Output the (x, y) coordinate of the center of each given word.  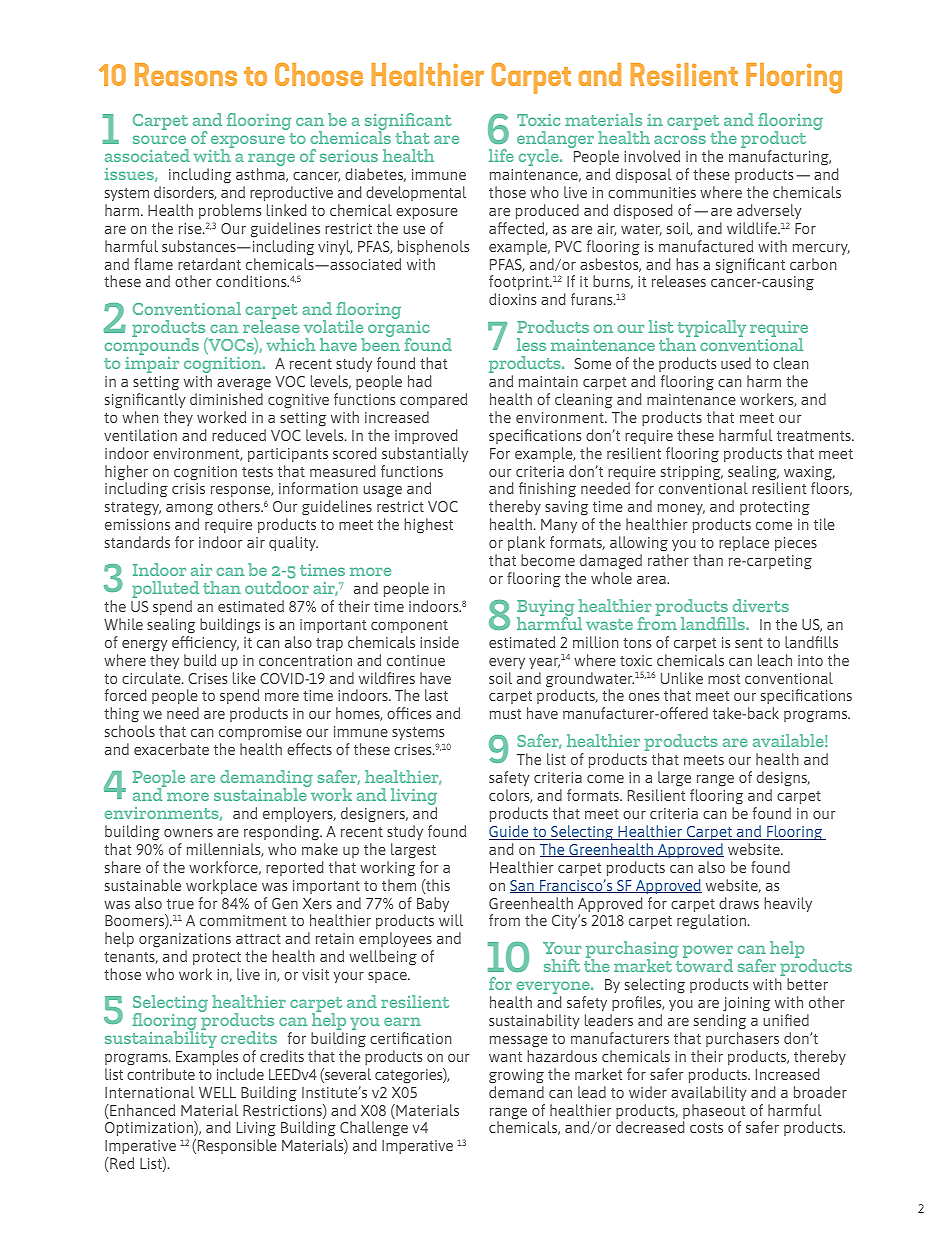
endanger (555, 141)
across (680, 139)
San (523, 886)
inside (439, 642)
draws (739, 903)
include (240, 1074)
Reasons (186, 74)
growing (516, 1076)
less (531, 344)
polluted (165, 591)
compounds (152, 347)
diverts (761, 605)
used (736, 363)
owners (188, 833)
